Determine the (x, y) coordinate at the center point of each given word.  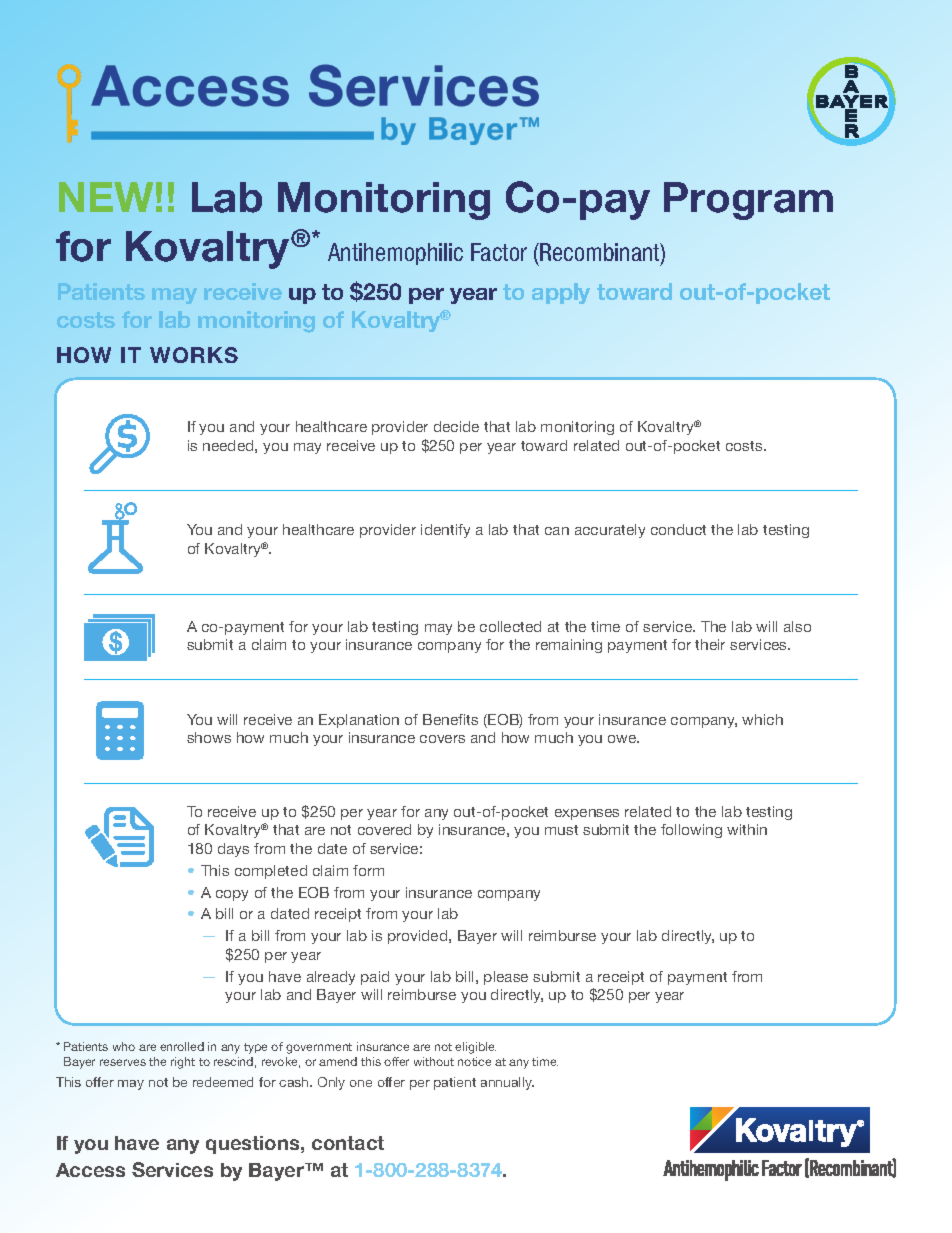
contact (348, 1143)
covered (384, 829)
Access (90, 1170)
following (691, 831)
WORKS (194, 355)
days (233, 850)
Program (748, 201)
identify (445, 531)
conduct (678, 529)
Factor (499, 252)
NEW (106, 197)
